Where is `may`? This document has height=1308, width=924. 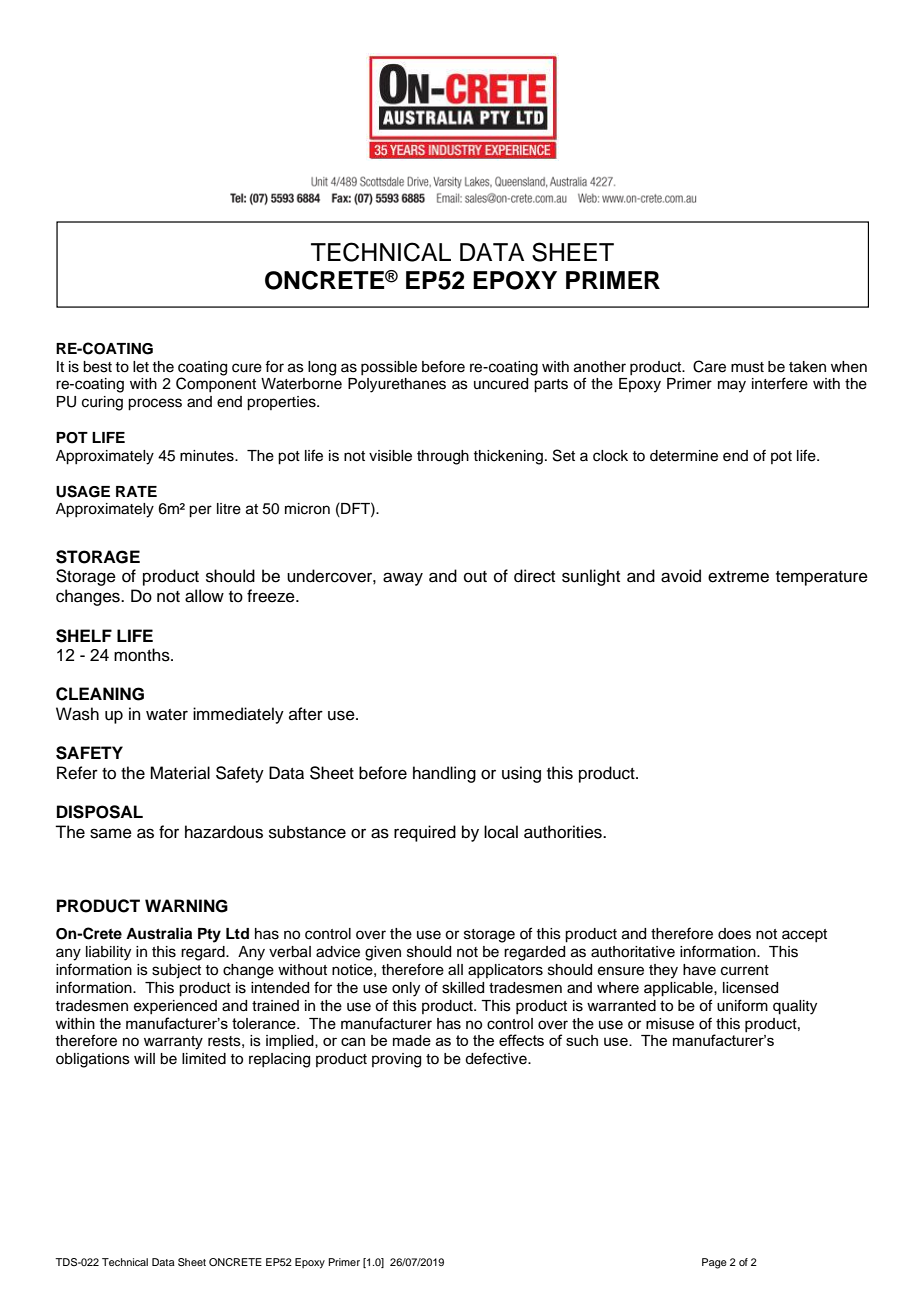
may is located at coordinates (732, 386).
